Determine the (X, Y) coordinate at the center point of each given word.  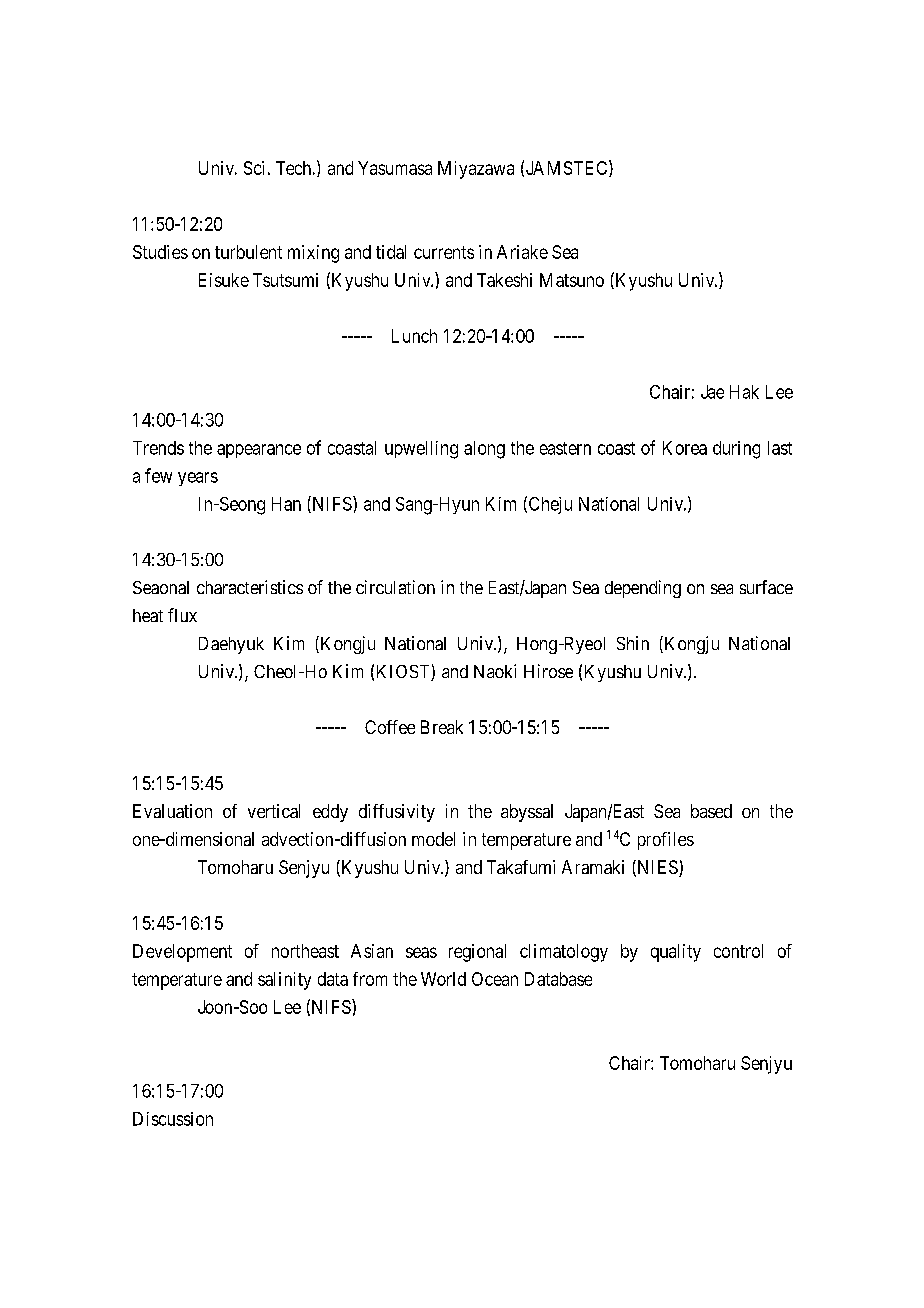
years (198, 479)
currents (444, 252)
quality (676, 953)
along (484, 450)
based (711, 811)
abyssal (527, 813)
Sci (254, 168)
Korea (685, 448)
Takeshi (504, 280)
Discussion (173, 1119)
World (443, 979)
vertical (274, 811)
